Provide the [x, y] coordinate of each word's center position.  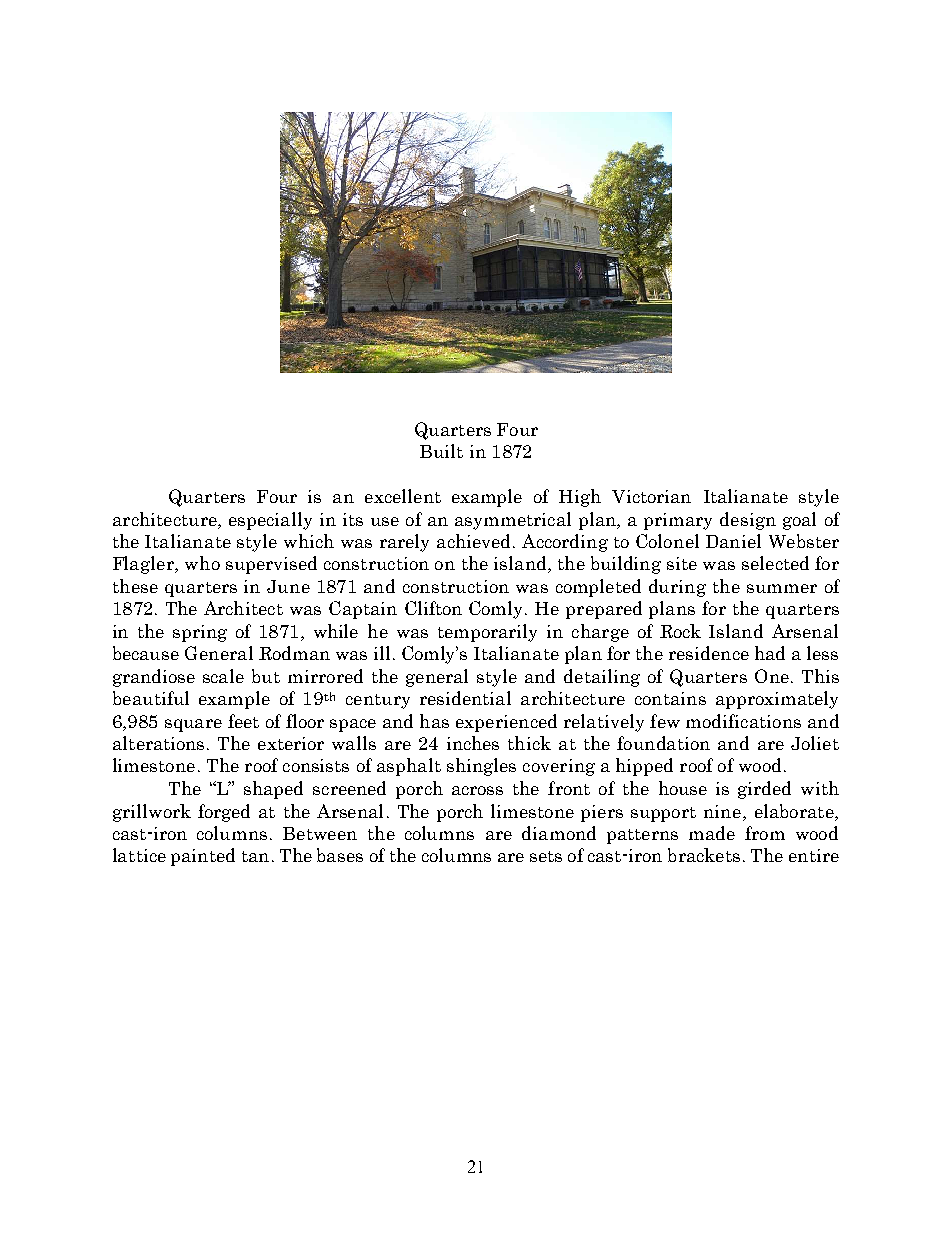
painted [203, 857]
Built [441, 451]
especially [270, 521]
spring [200, 633]
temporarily [487, 633]
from [765, 833]
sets [546, 856]
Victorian [651, 496]
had [770, 653]
